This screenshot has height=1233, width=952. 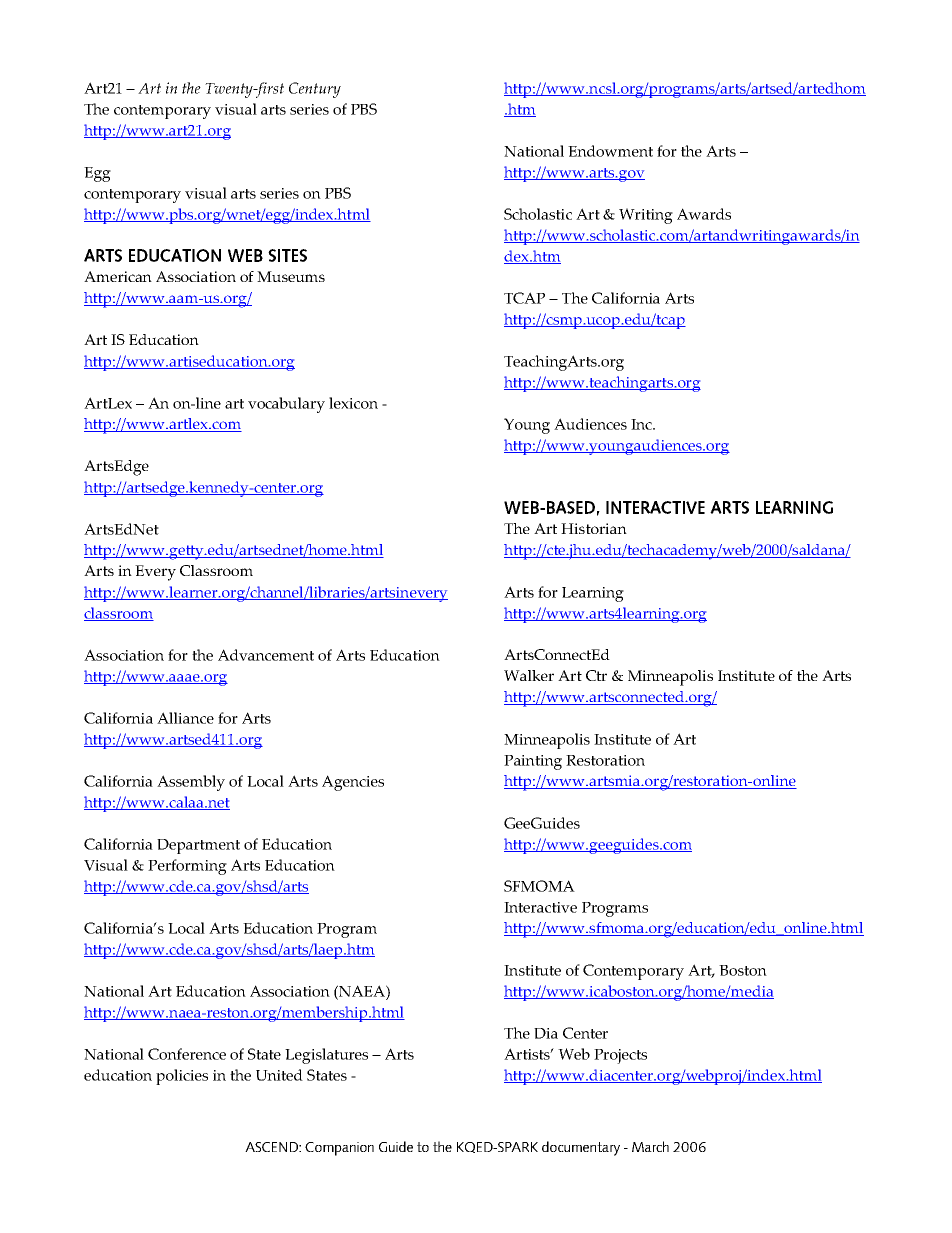 What do you see at coordinates (182, 1077) in the screenshot?
I see `policies` at bounding box center [182, 1077].
